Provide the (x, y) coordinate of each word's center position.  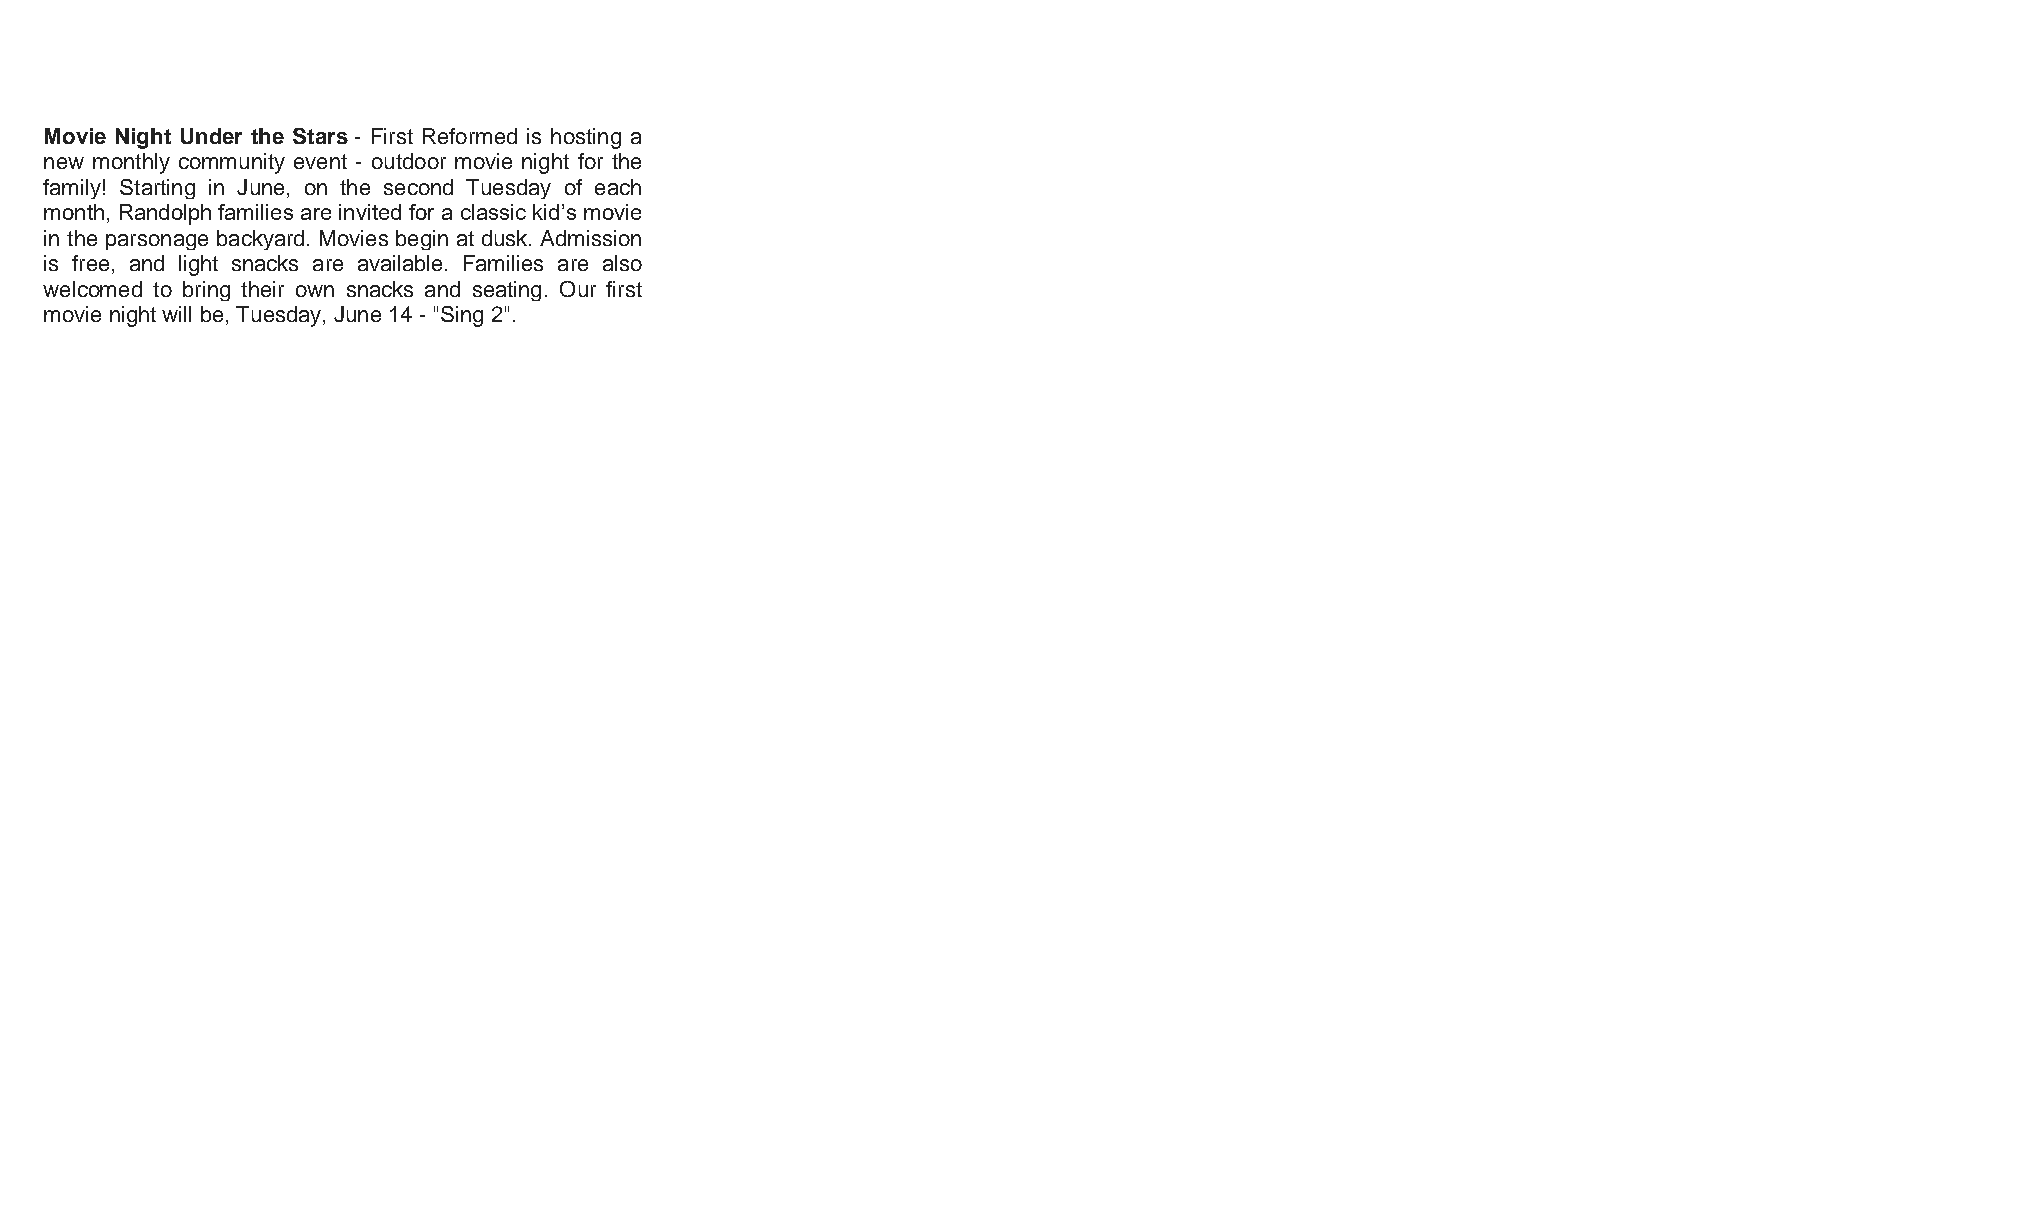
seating (507, 291)
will (176, 314)
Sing (462, 316)
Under (211, 136)
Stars (320, 136)
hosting (586, 138)
